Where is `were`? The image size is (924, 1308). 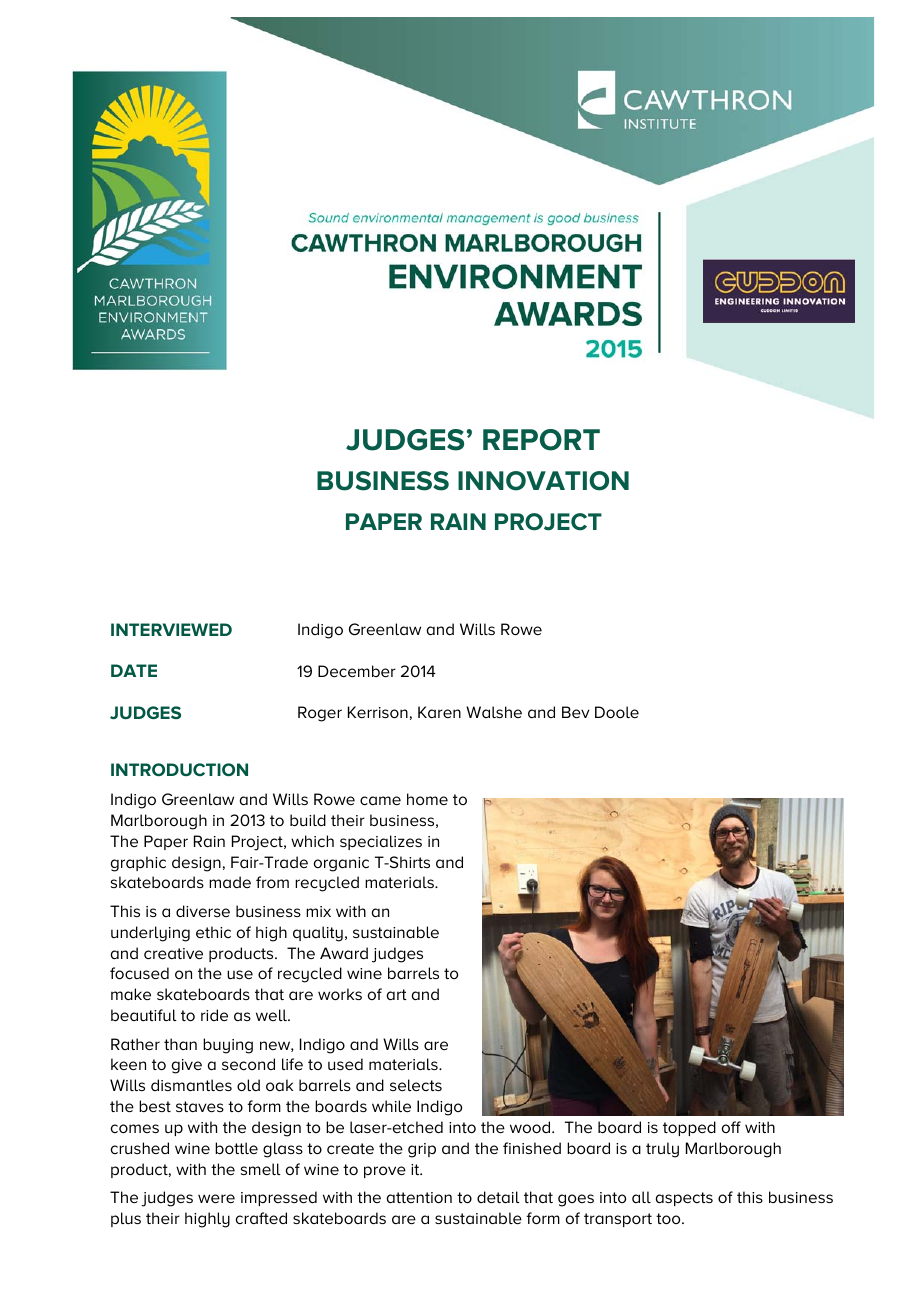
were is located at coordinates (216, 1198).
